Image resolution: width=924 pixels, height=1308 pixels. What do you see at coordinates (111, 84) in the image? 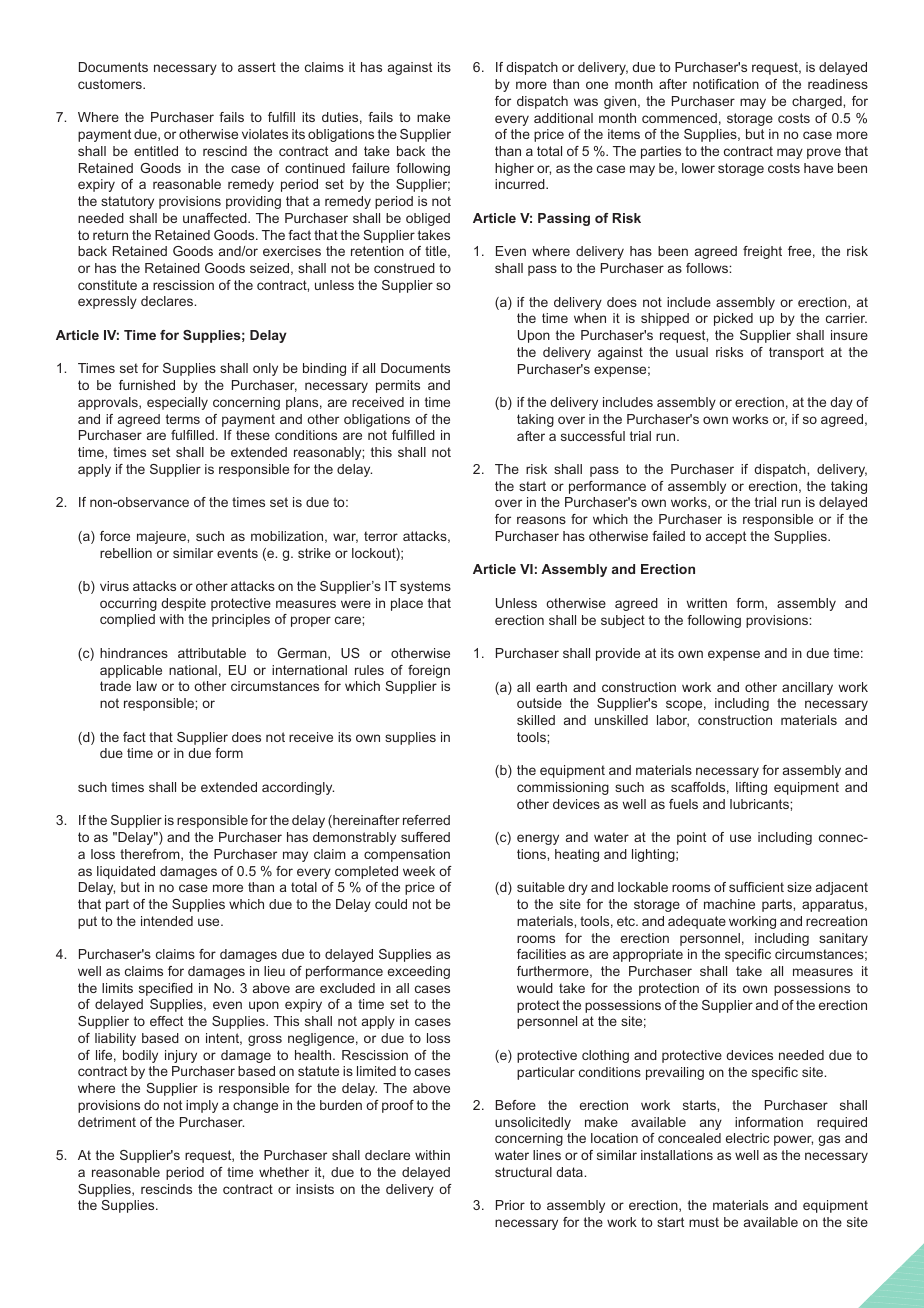
I see `customers` at bounding box center [111, 84].
